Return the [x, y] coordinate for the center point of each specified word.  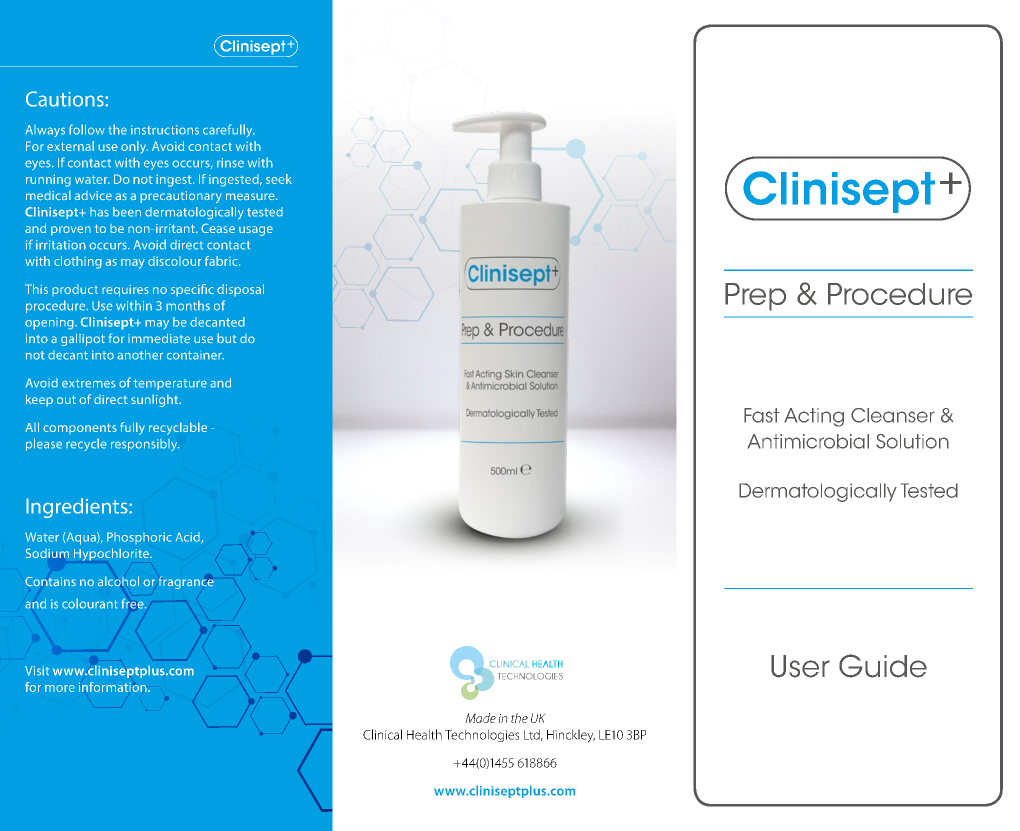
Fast [762, 415]
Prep [755, 297]
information [114, 687]
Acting [814, 417]
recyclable [178, 428]
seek [279, 179]
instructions [165, 130]
